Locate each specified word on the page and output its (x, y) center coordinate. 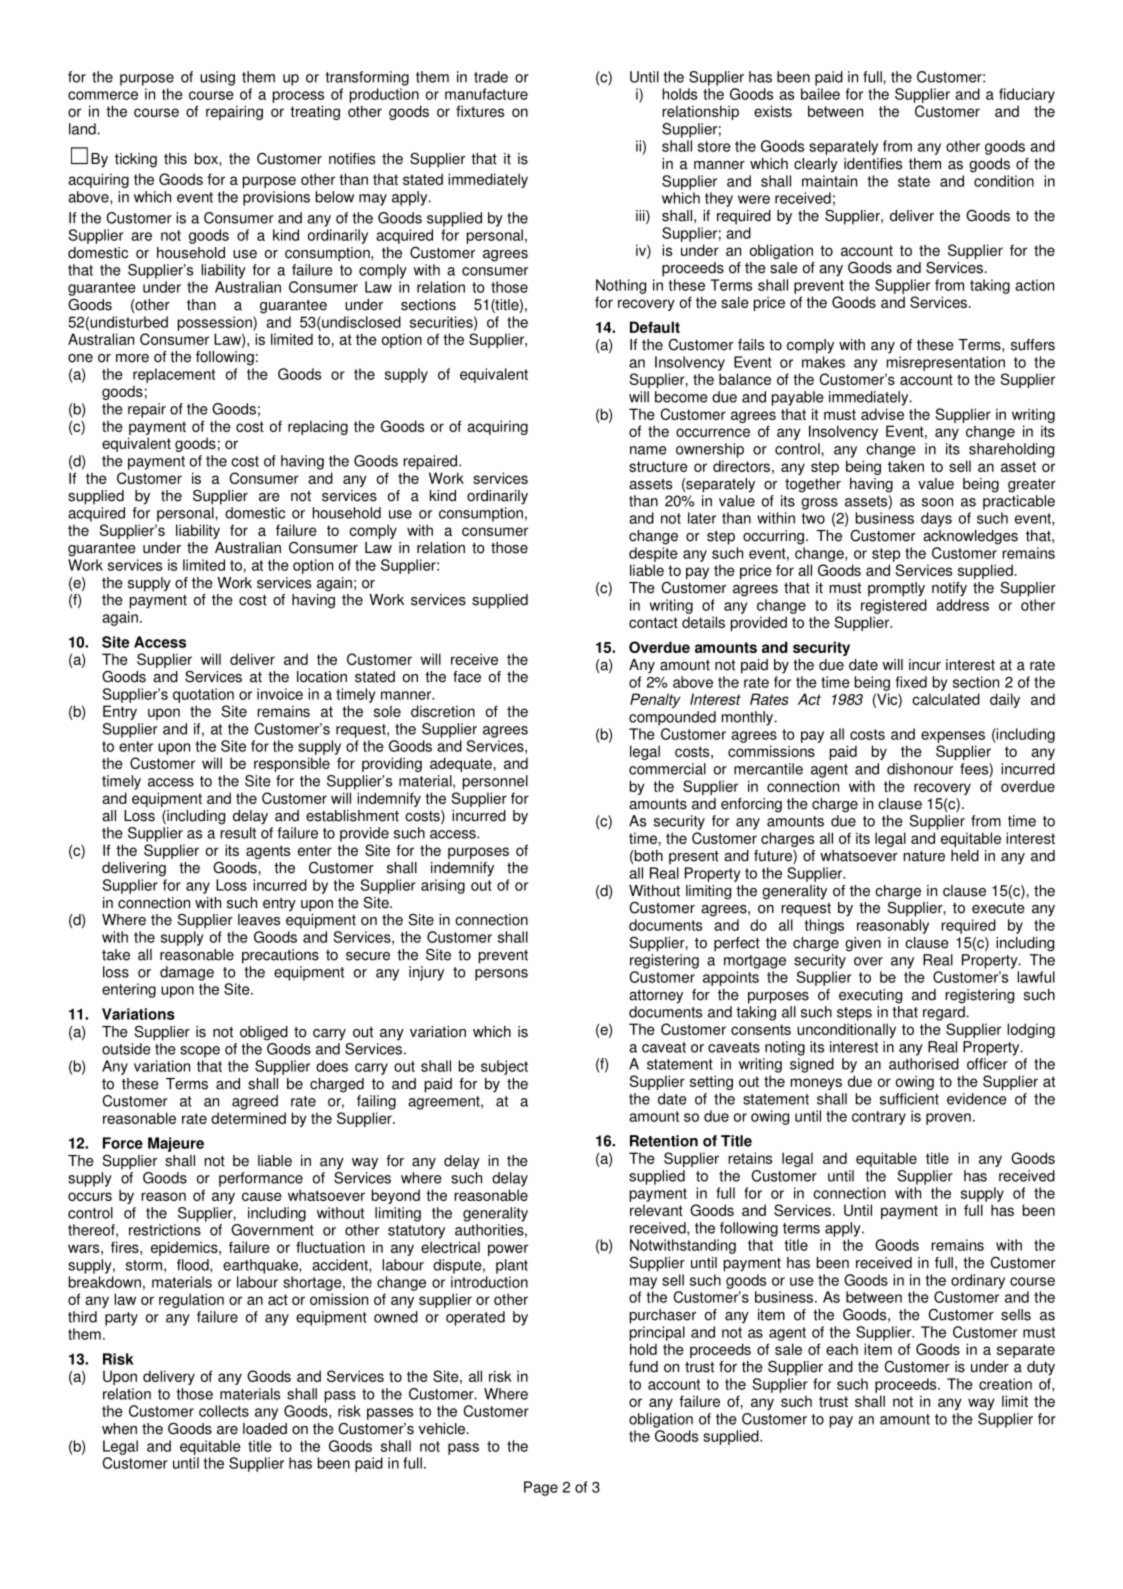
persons (501, 975)
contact (653, 622)
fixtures (480, 111)
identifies (873, 164)
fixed (911, 682)
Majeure (176, 1144)
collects (224, 1411)
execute (998, 908)
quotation (203, 695)
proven (948, 1119)
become (681, 397)
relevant (656, 1210)
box (207, 159)
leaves (259, 920)
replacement (174, 375)
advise (882, 414)
